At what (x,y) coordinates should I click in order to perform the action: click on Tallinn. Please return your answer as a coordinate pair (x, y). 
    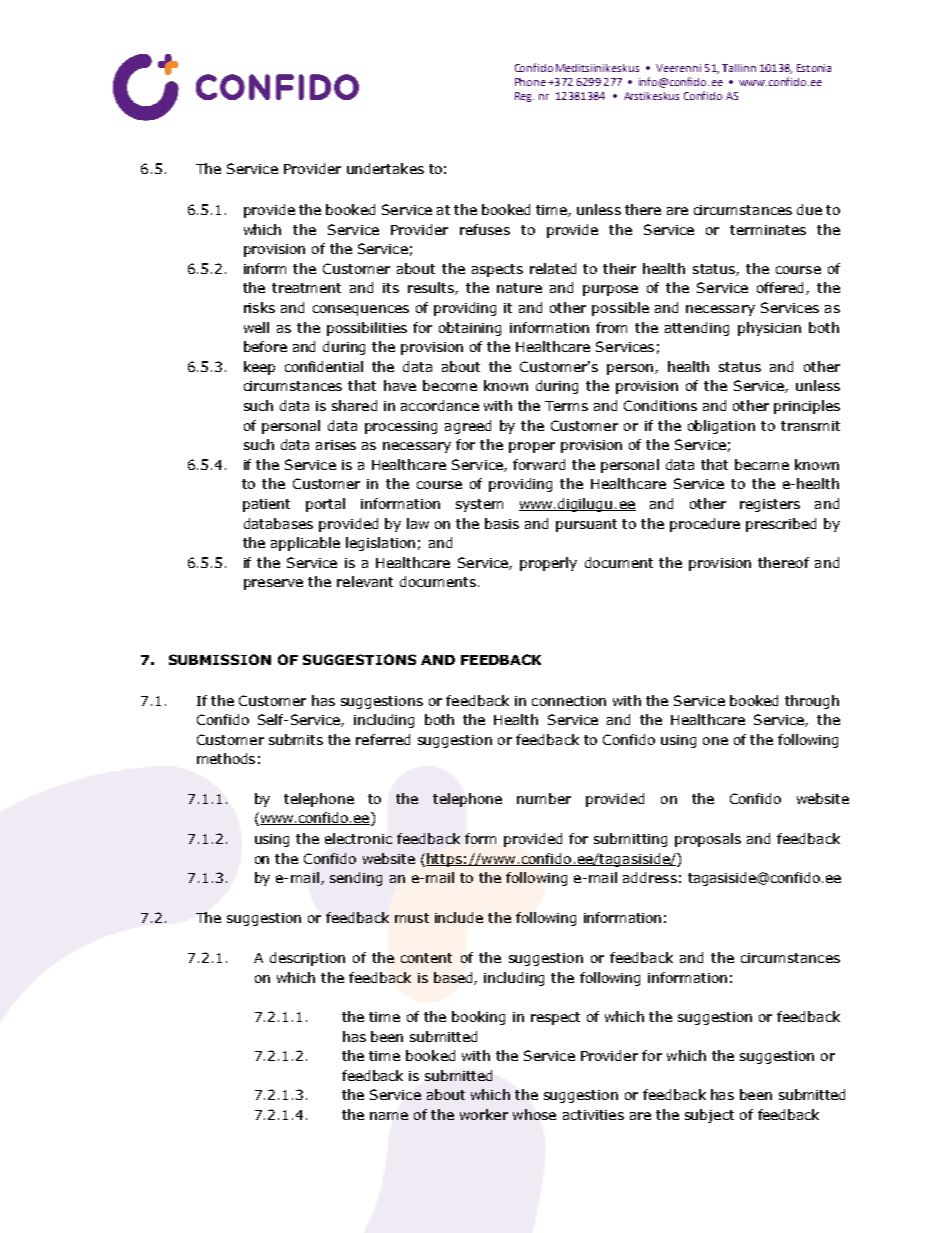
    Looking at the image, I should click on (739, 68).
